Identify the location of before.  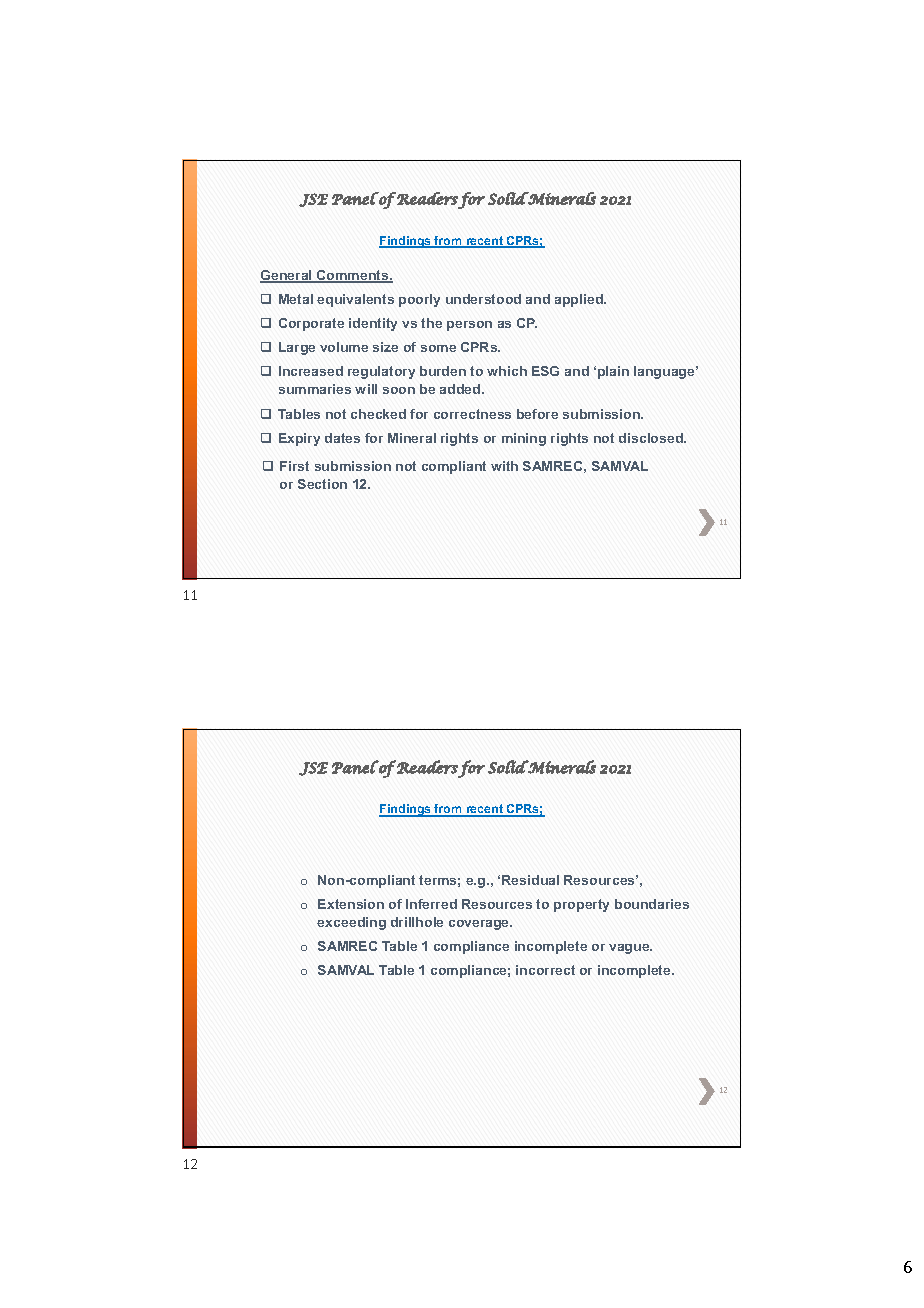
(537, 414).
